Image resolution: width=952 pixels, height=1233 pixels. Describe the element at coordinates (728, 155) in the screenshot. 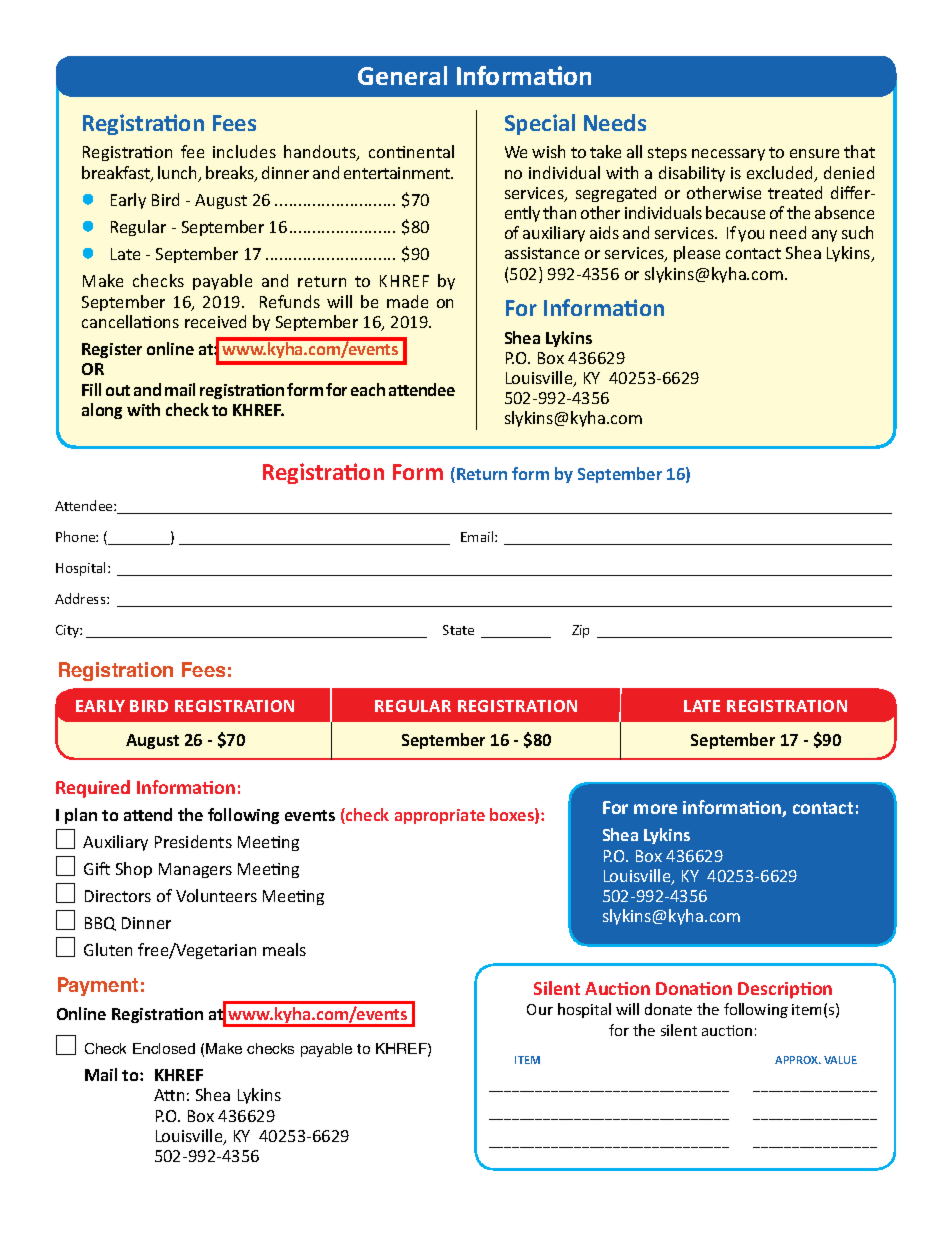

I see `necessary` at that location.
